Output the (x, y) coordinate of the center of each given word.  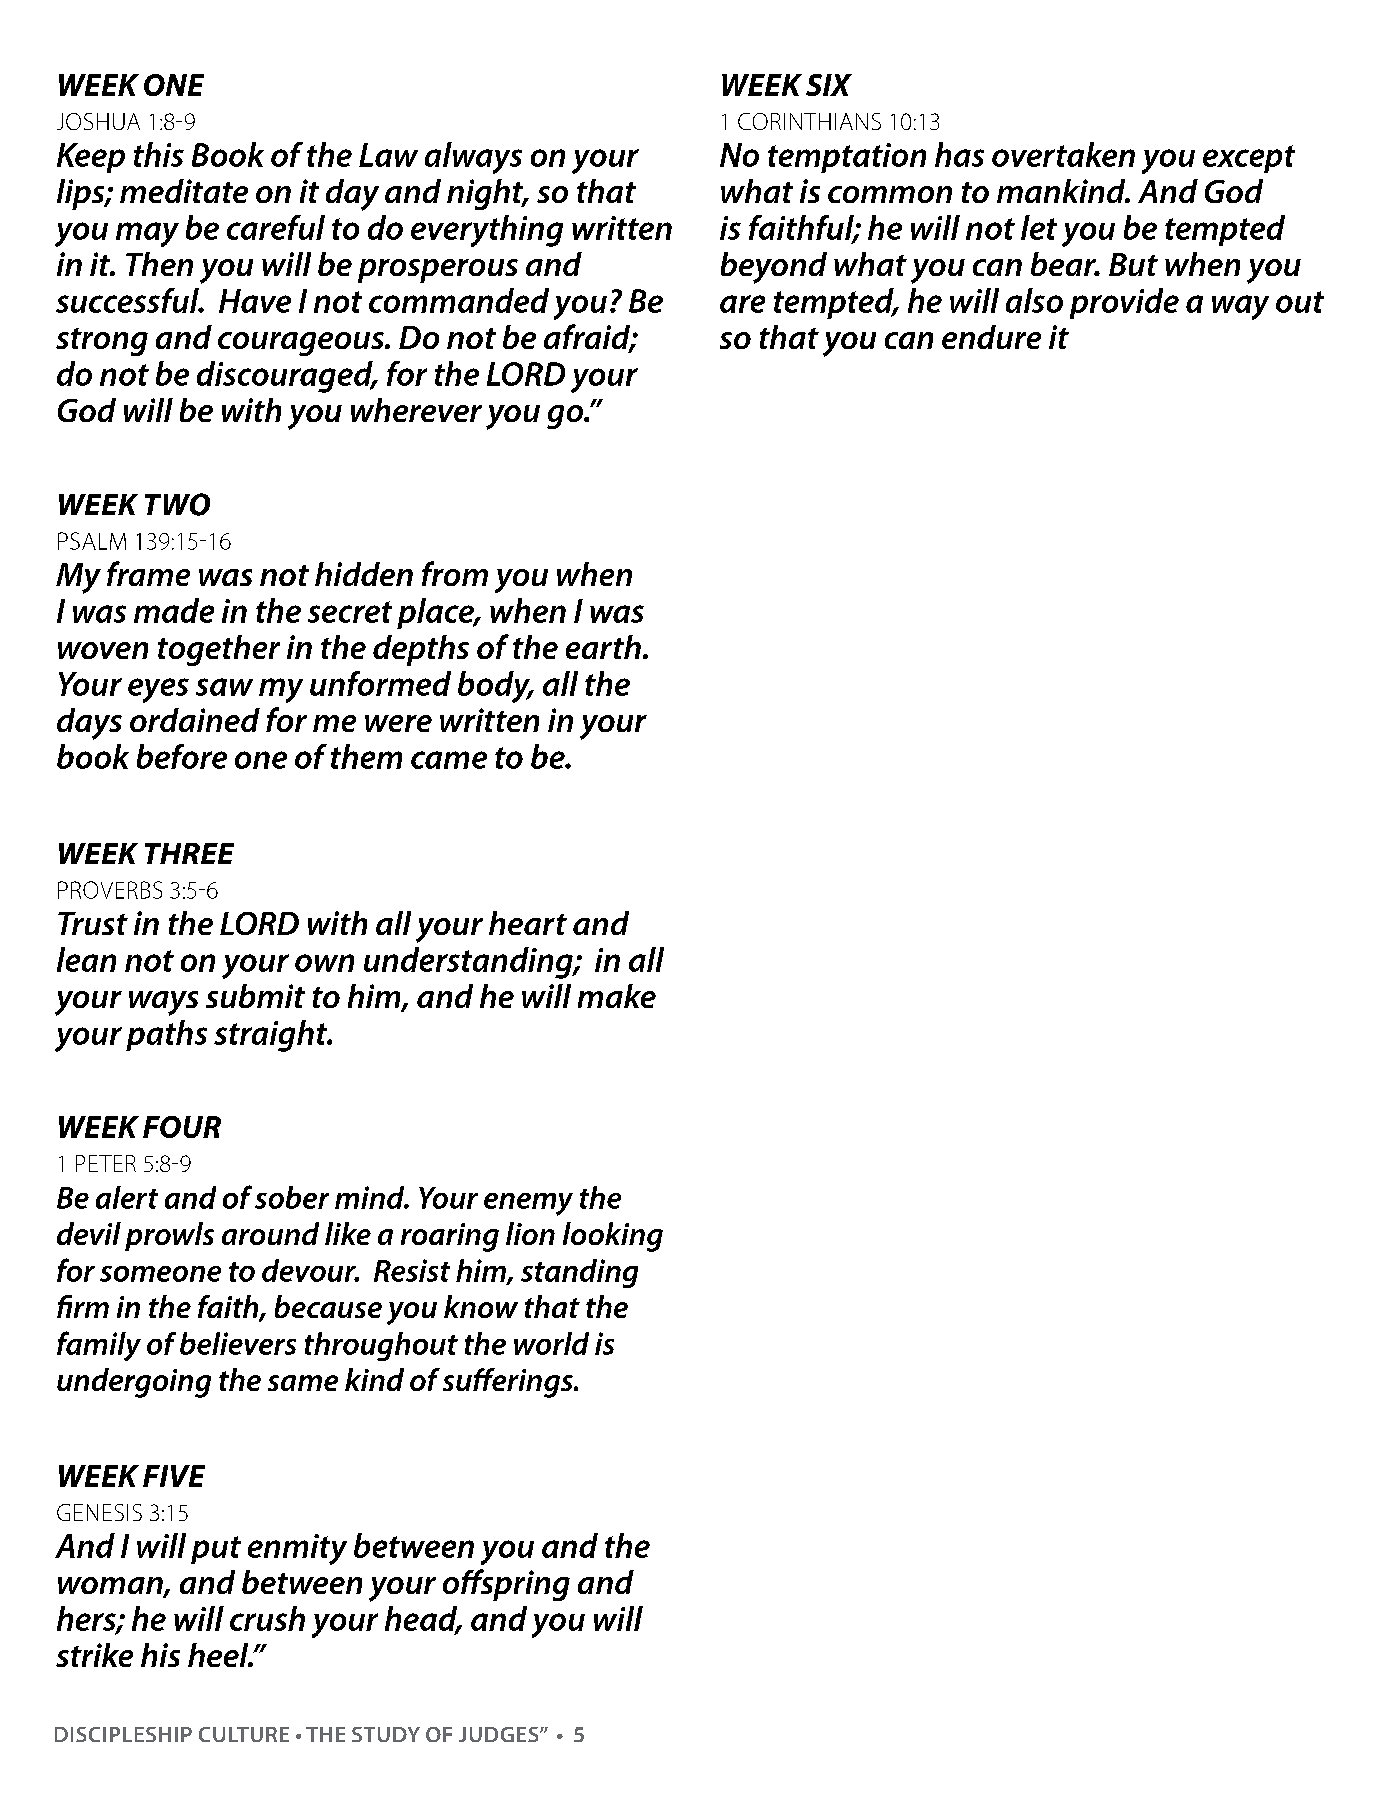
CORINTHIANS (809, 121)
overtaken (1063, 154)
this (159, 154)
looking (613, 1237)
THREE (189, 853)
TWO (177, 504)
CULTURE (244, 1734)
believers (238, 1343)
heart (528, 923)
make (617, 996)
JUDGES (500, 1734)
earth (603, 647)
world (551, 1343)
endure (991, 337)
